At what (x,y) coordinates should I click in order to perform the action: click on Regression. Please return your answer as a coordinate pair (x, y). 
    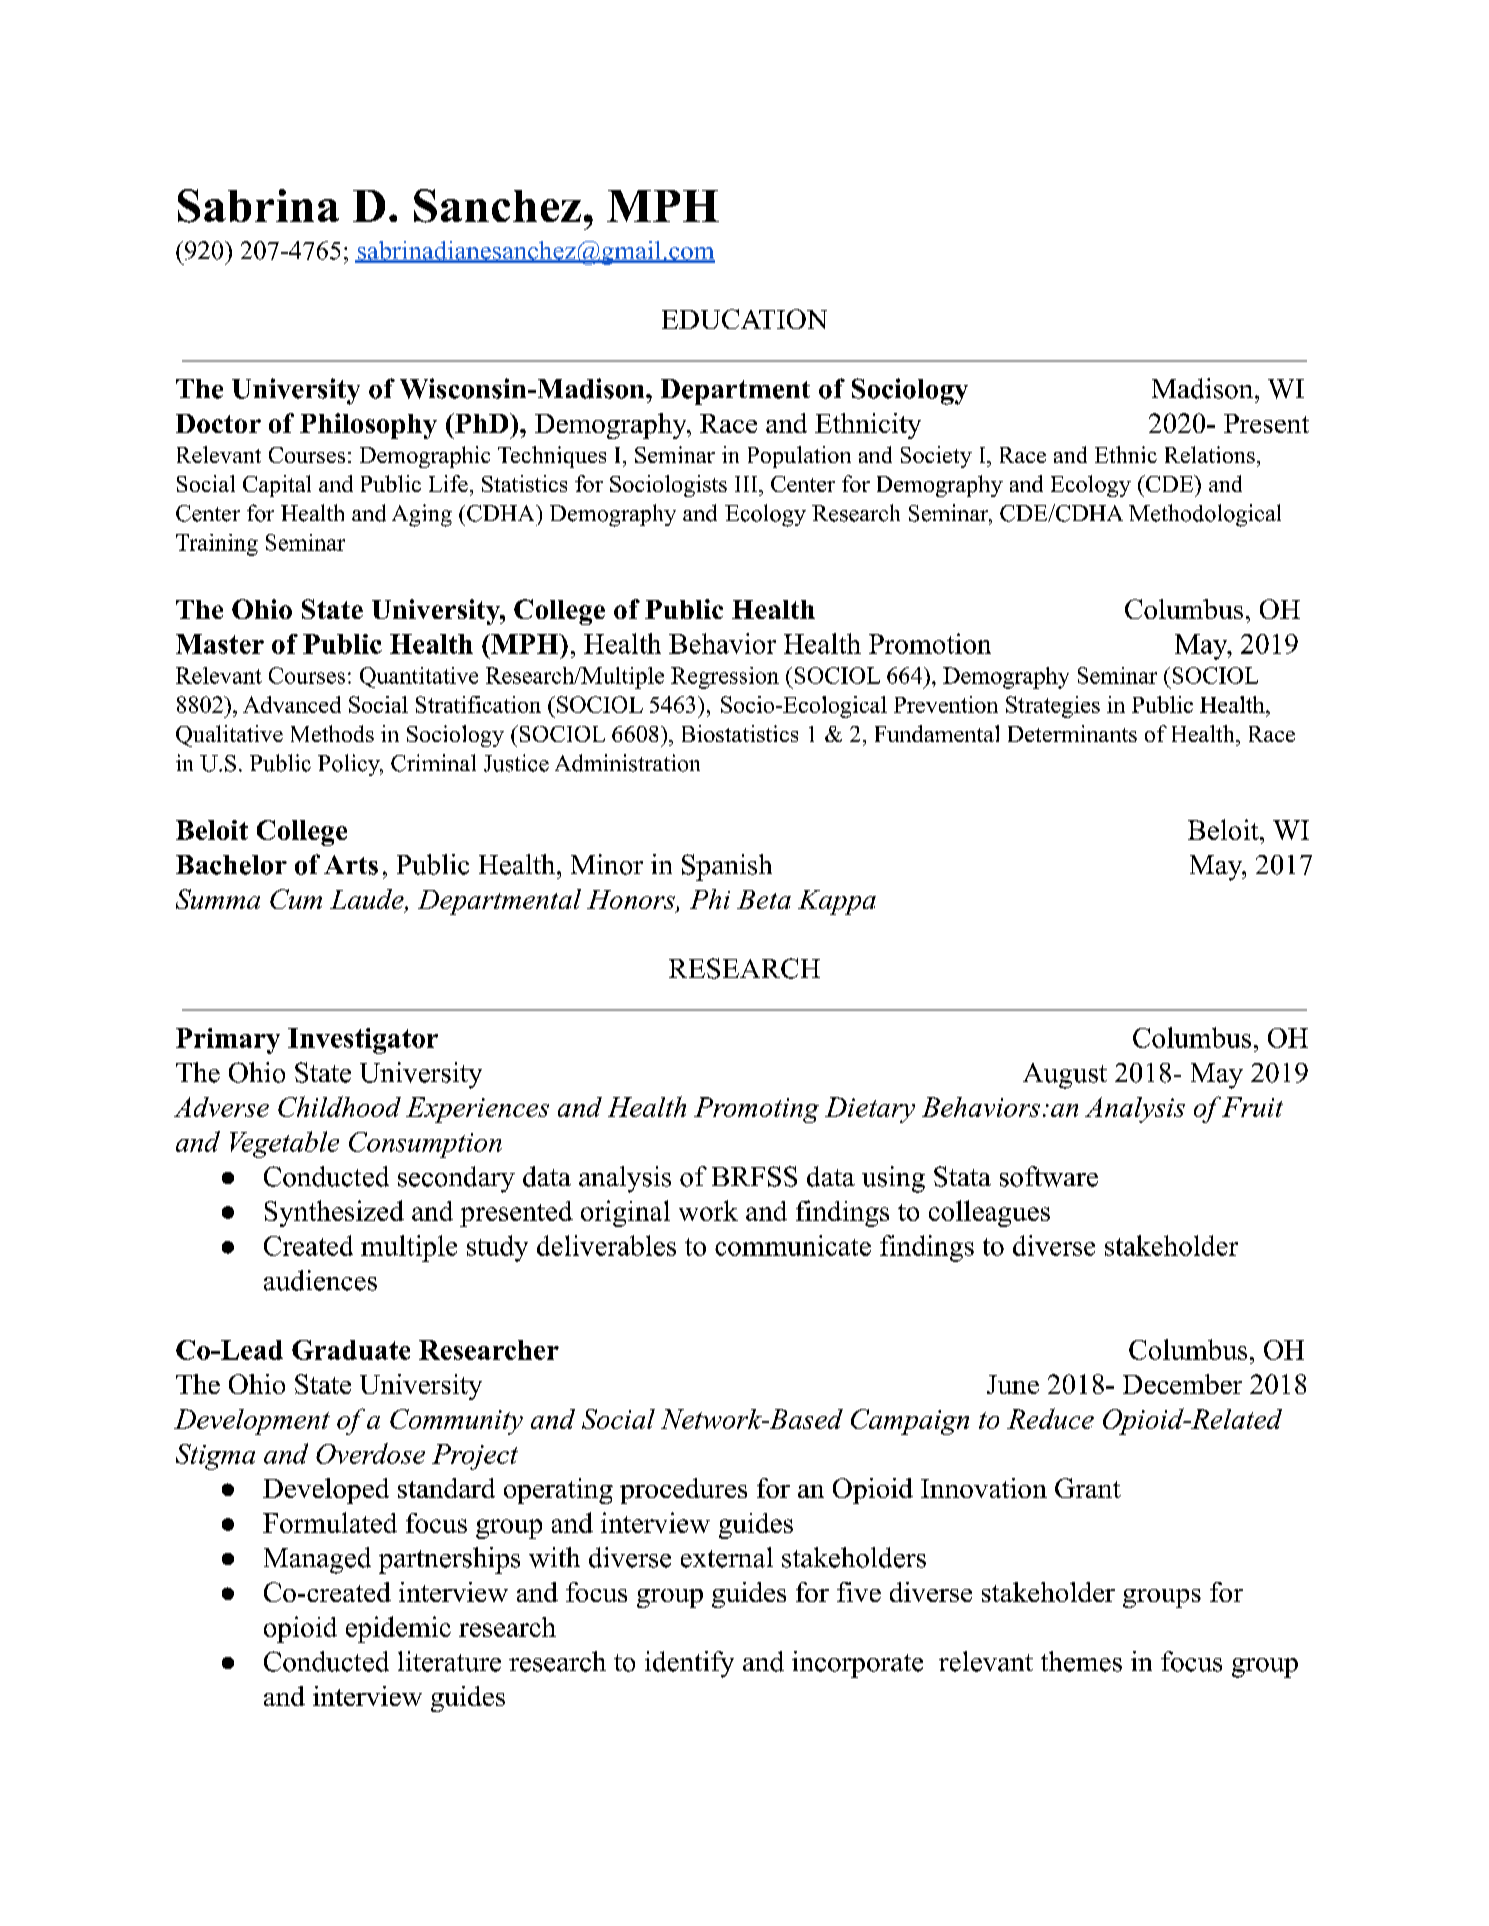
    Looking at the image, I should click on (725, 678).
